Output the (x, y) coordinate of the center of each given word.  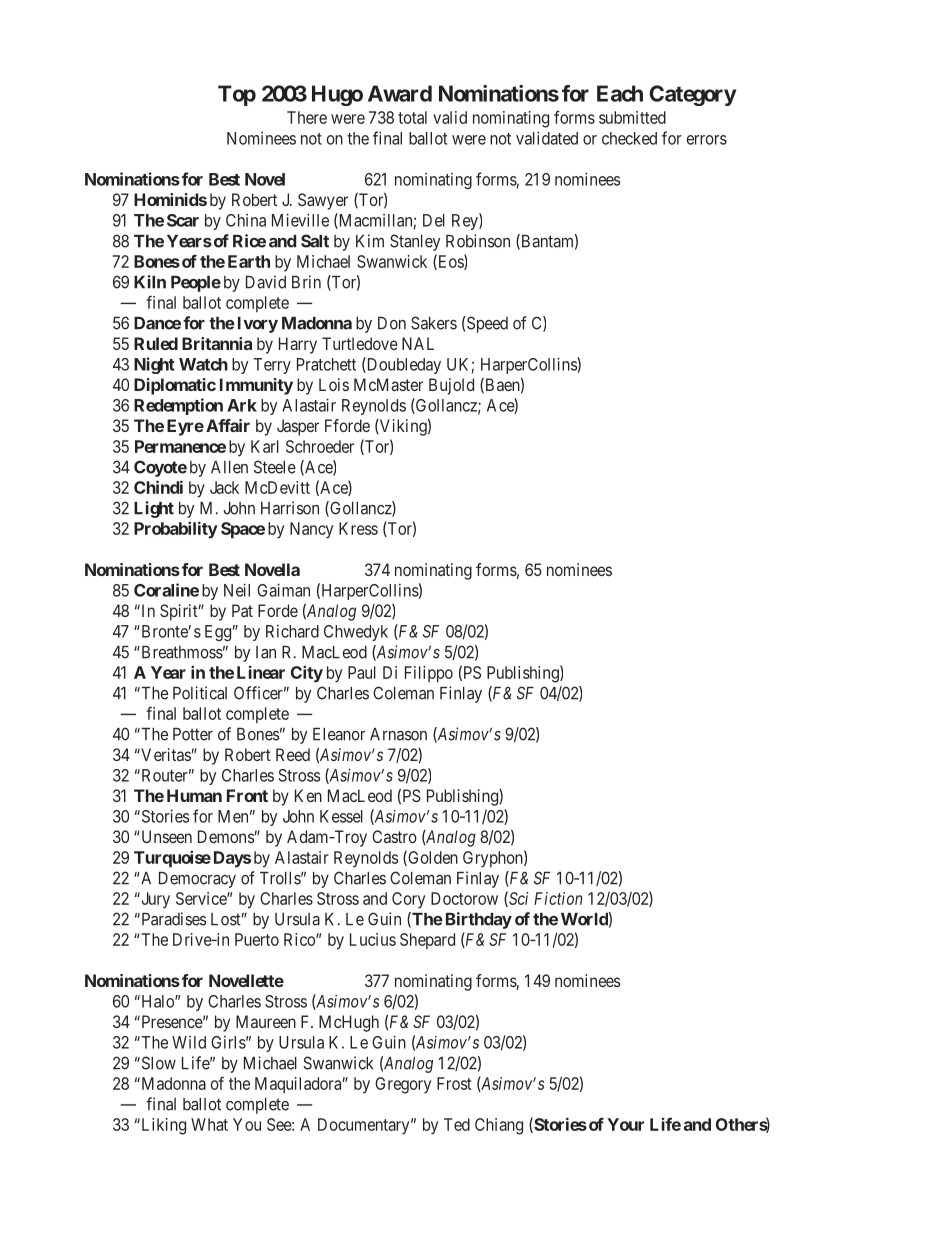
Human (194, 795)
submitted (632, 117)
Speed (487, 324)
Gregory (403, 1085)
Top (237, 95)
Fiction (558, 898)
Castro (394, 836)
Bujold (451, 386)
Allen (229, 467)
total (412, 117)
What (209, 1124)
